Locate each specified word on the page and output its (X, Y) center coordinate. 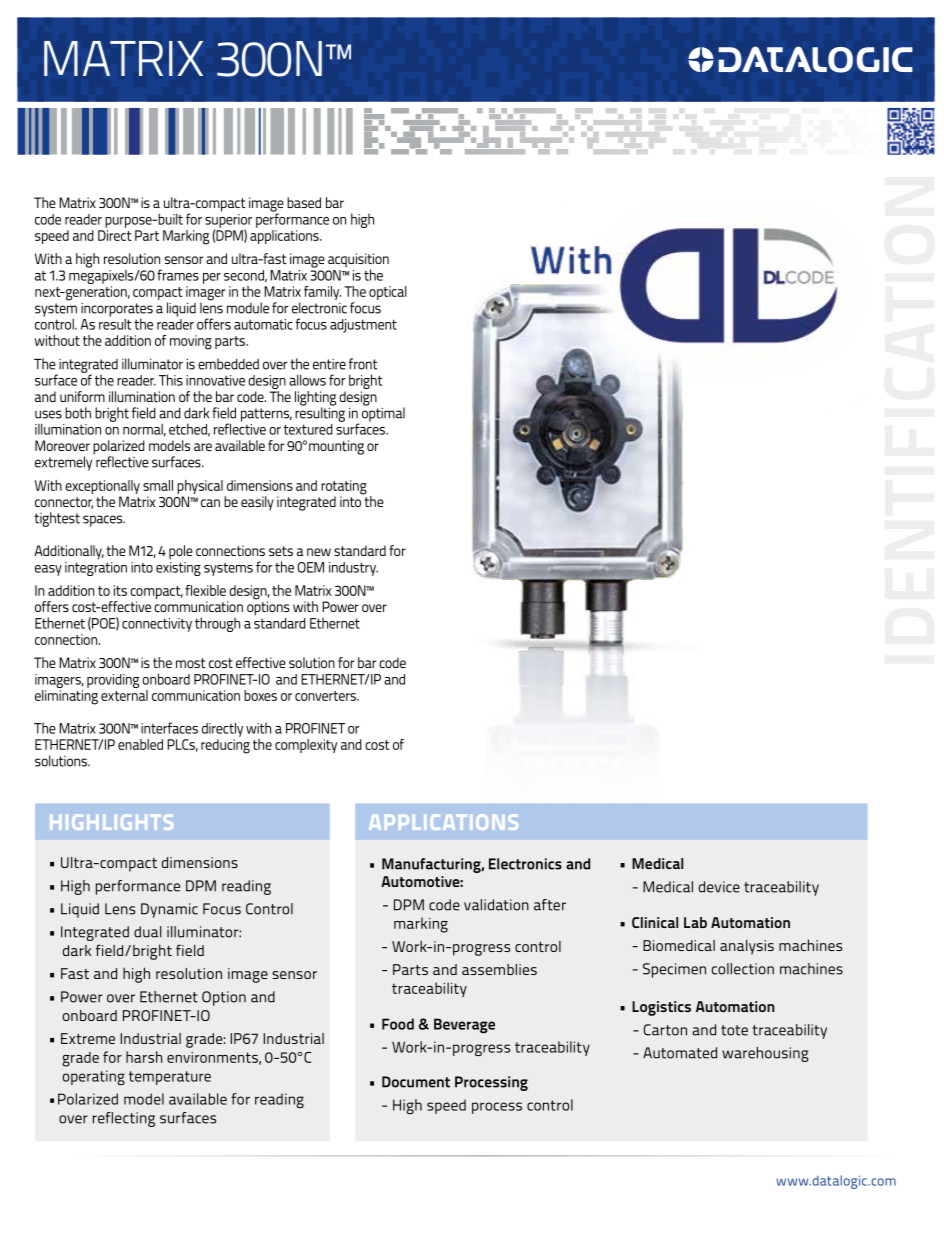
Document (416, 1082)
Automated (680, 1053)
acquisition (358, 261)
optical (388, 293)
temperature (170, 1078)
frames (178, 275)
